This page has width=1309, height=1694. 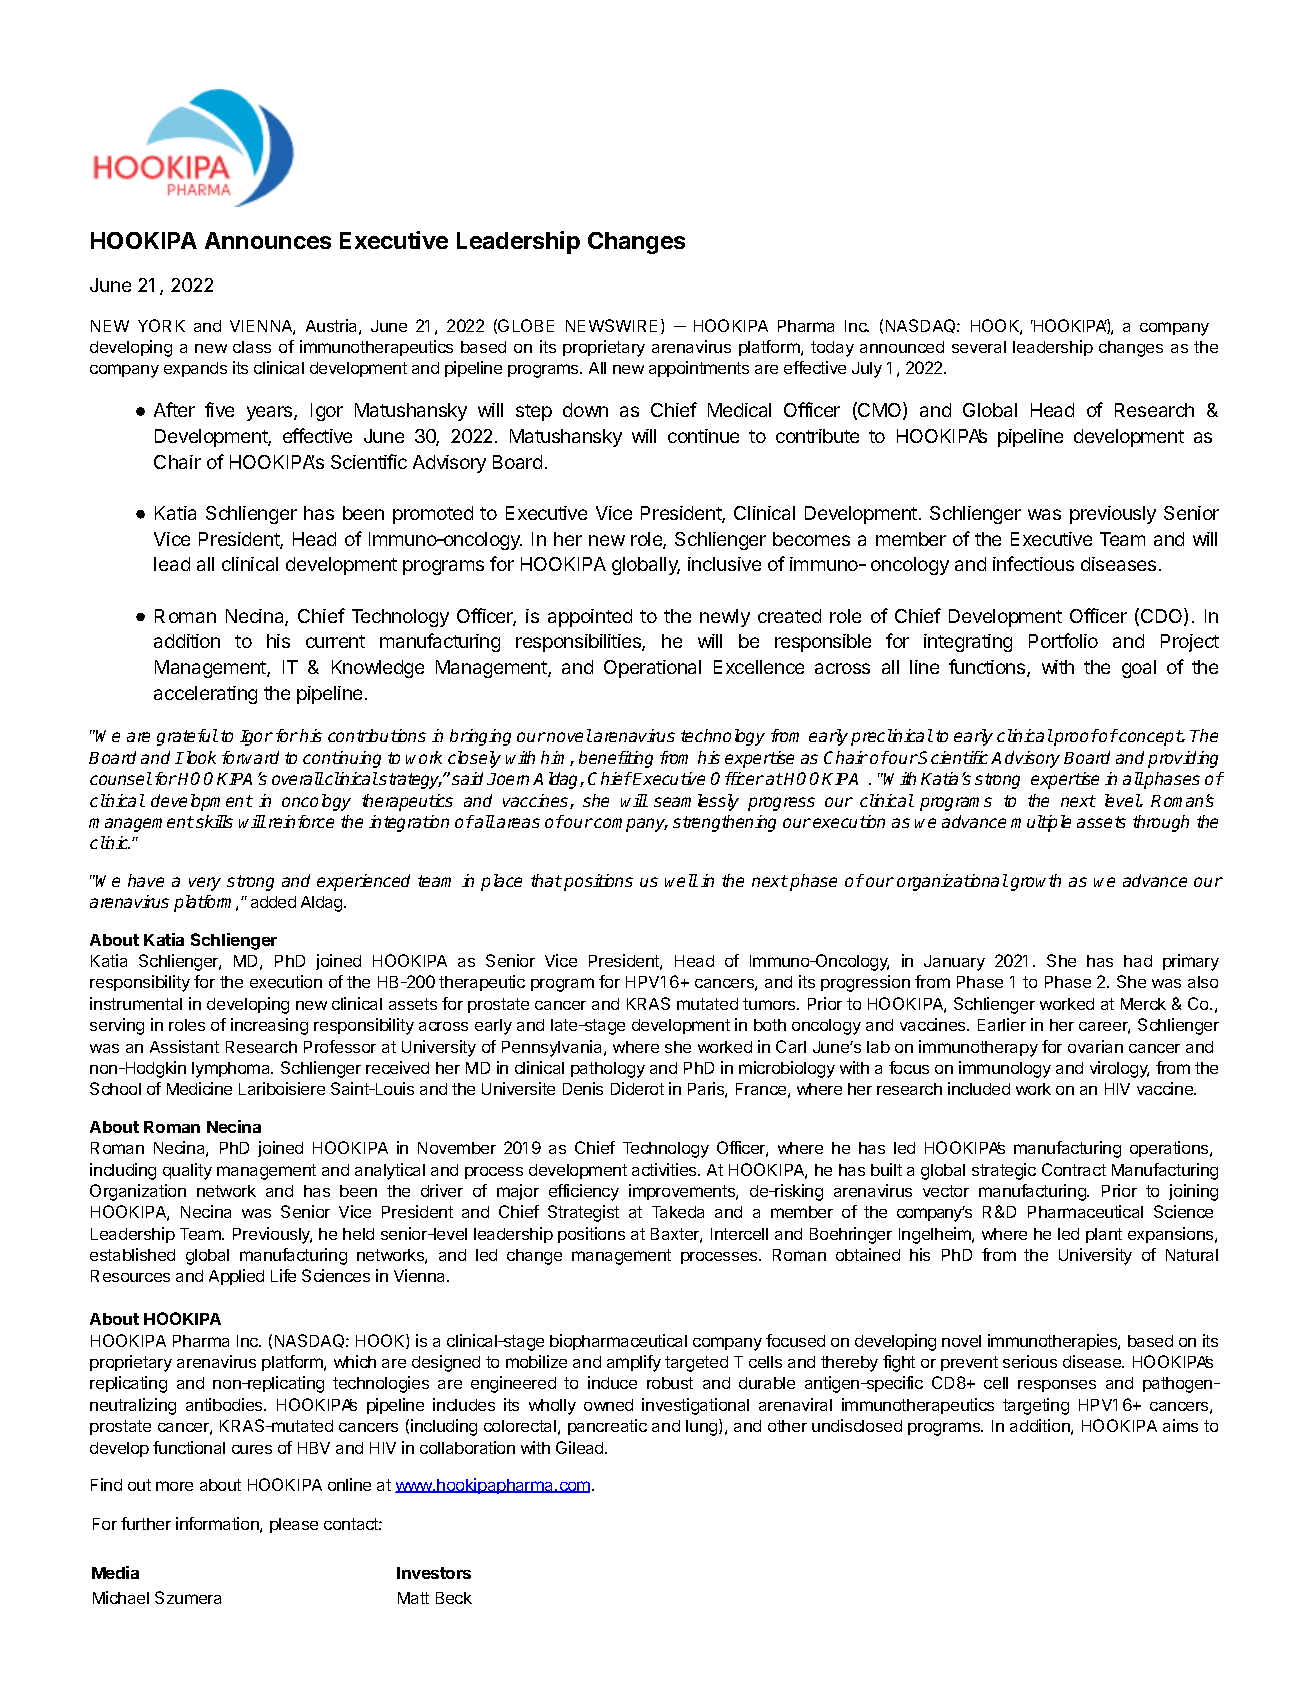 I want to click on well, so click(x=681, y=880).
